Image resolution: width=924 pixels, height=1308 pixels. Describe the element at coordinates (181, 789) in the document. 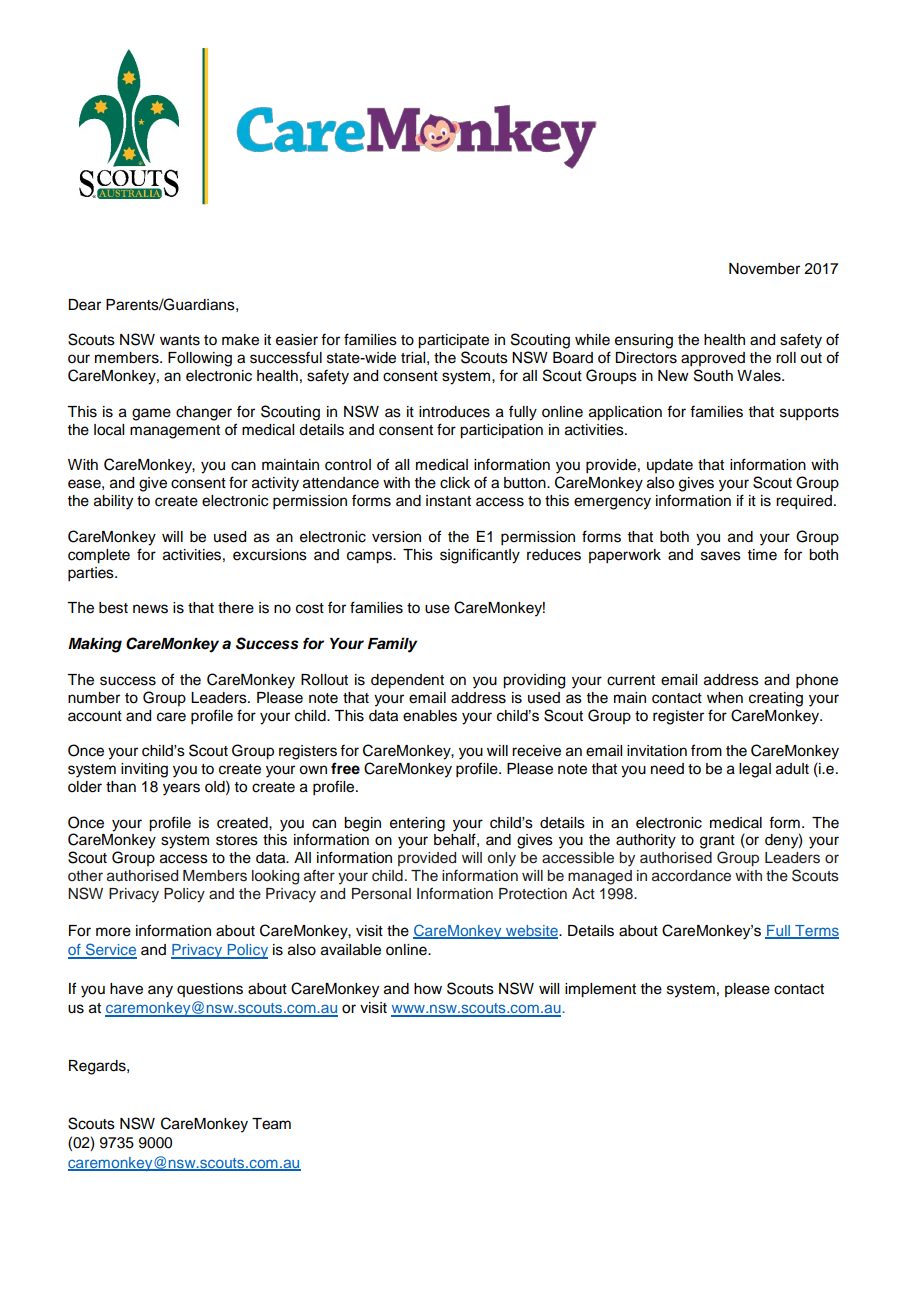

I see `years` at that location.
